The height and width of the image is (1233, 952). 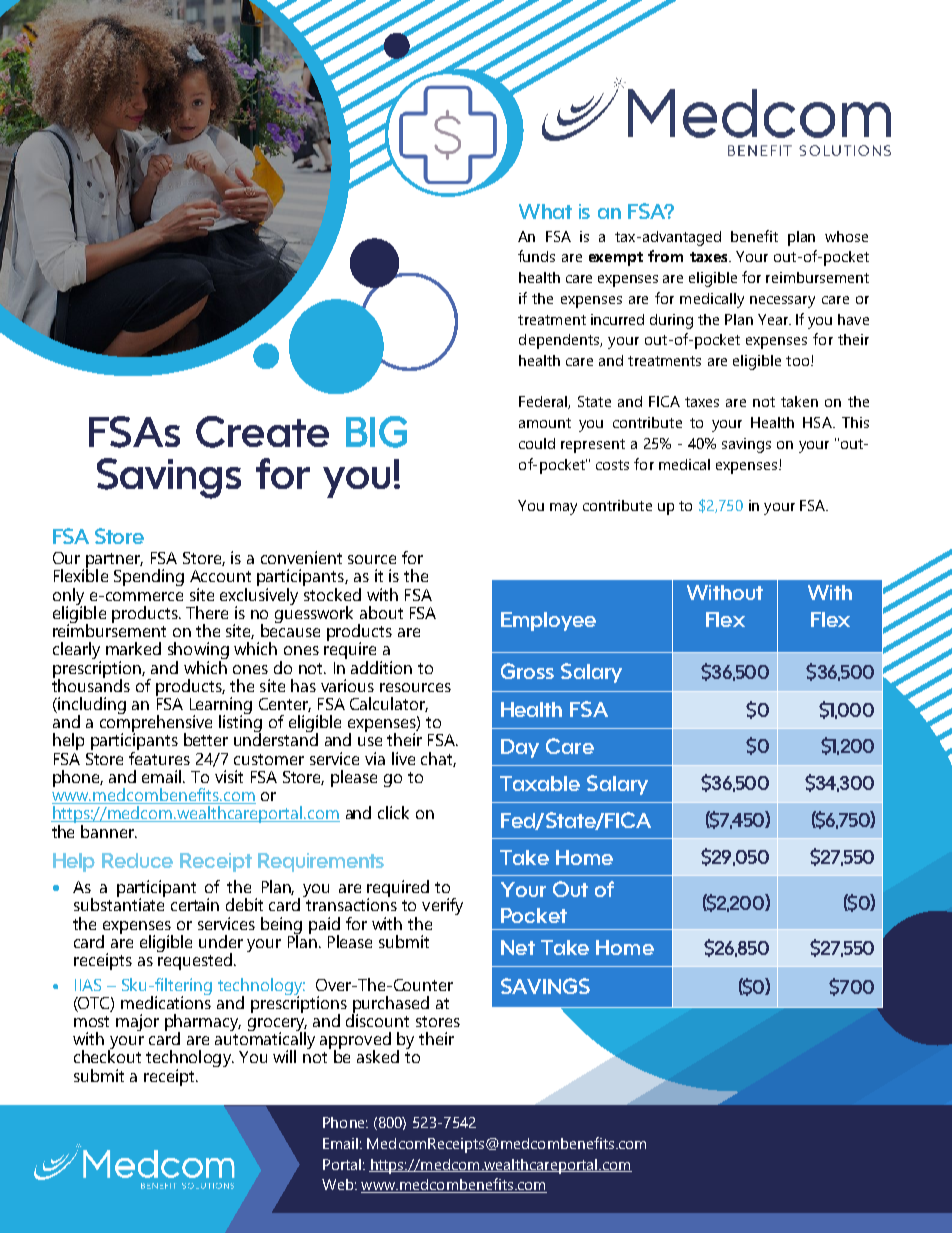 What do you see at coordinates (156, 724) in the image?
I see `comprehensive` at bounding box center [156, 724].
